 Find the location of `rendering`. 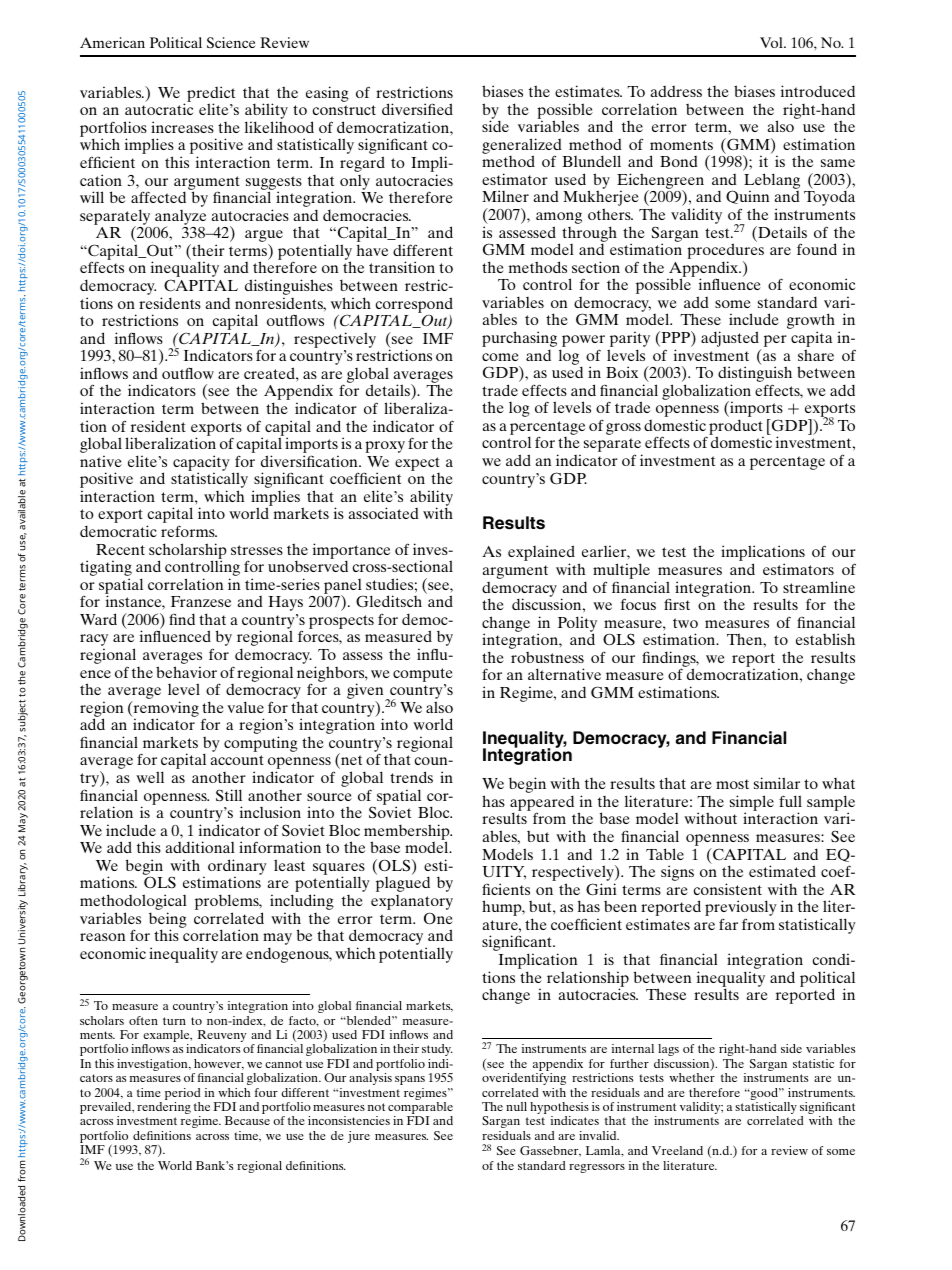

rendering is located at coordinates (164, 1108).
